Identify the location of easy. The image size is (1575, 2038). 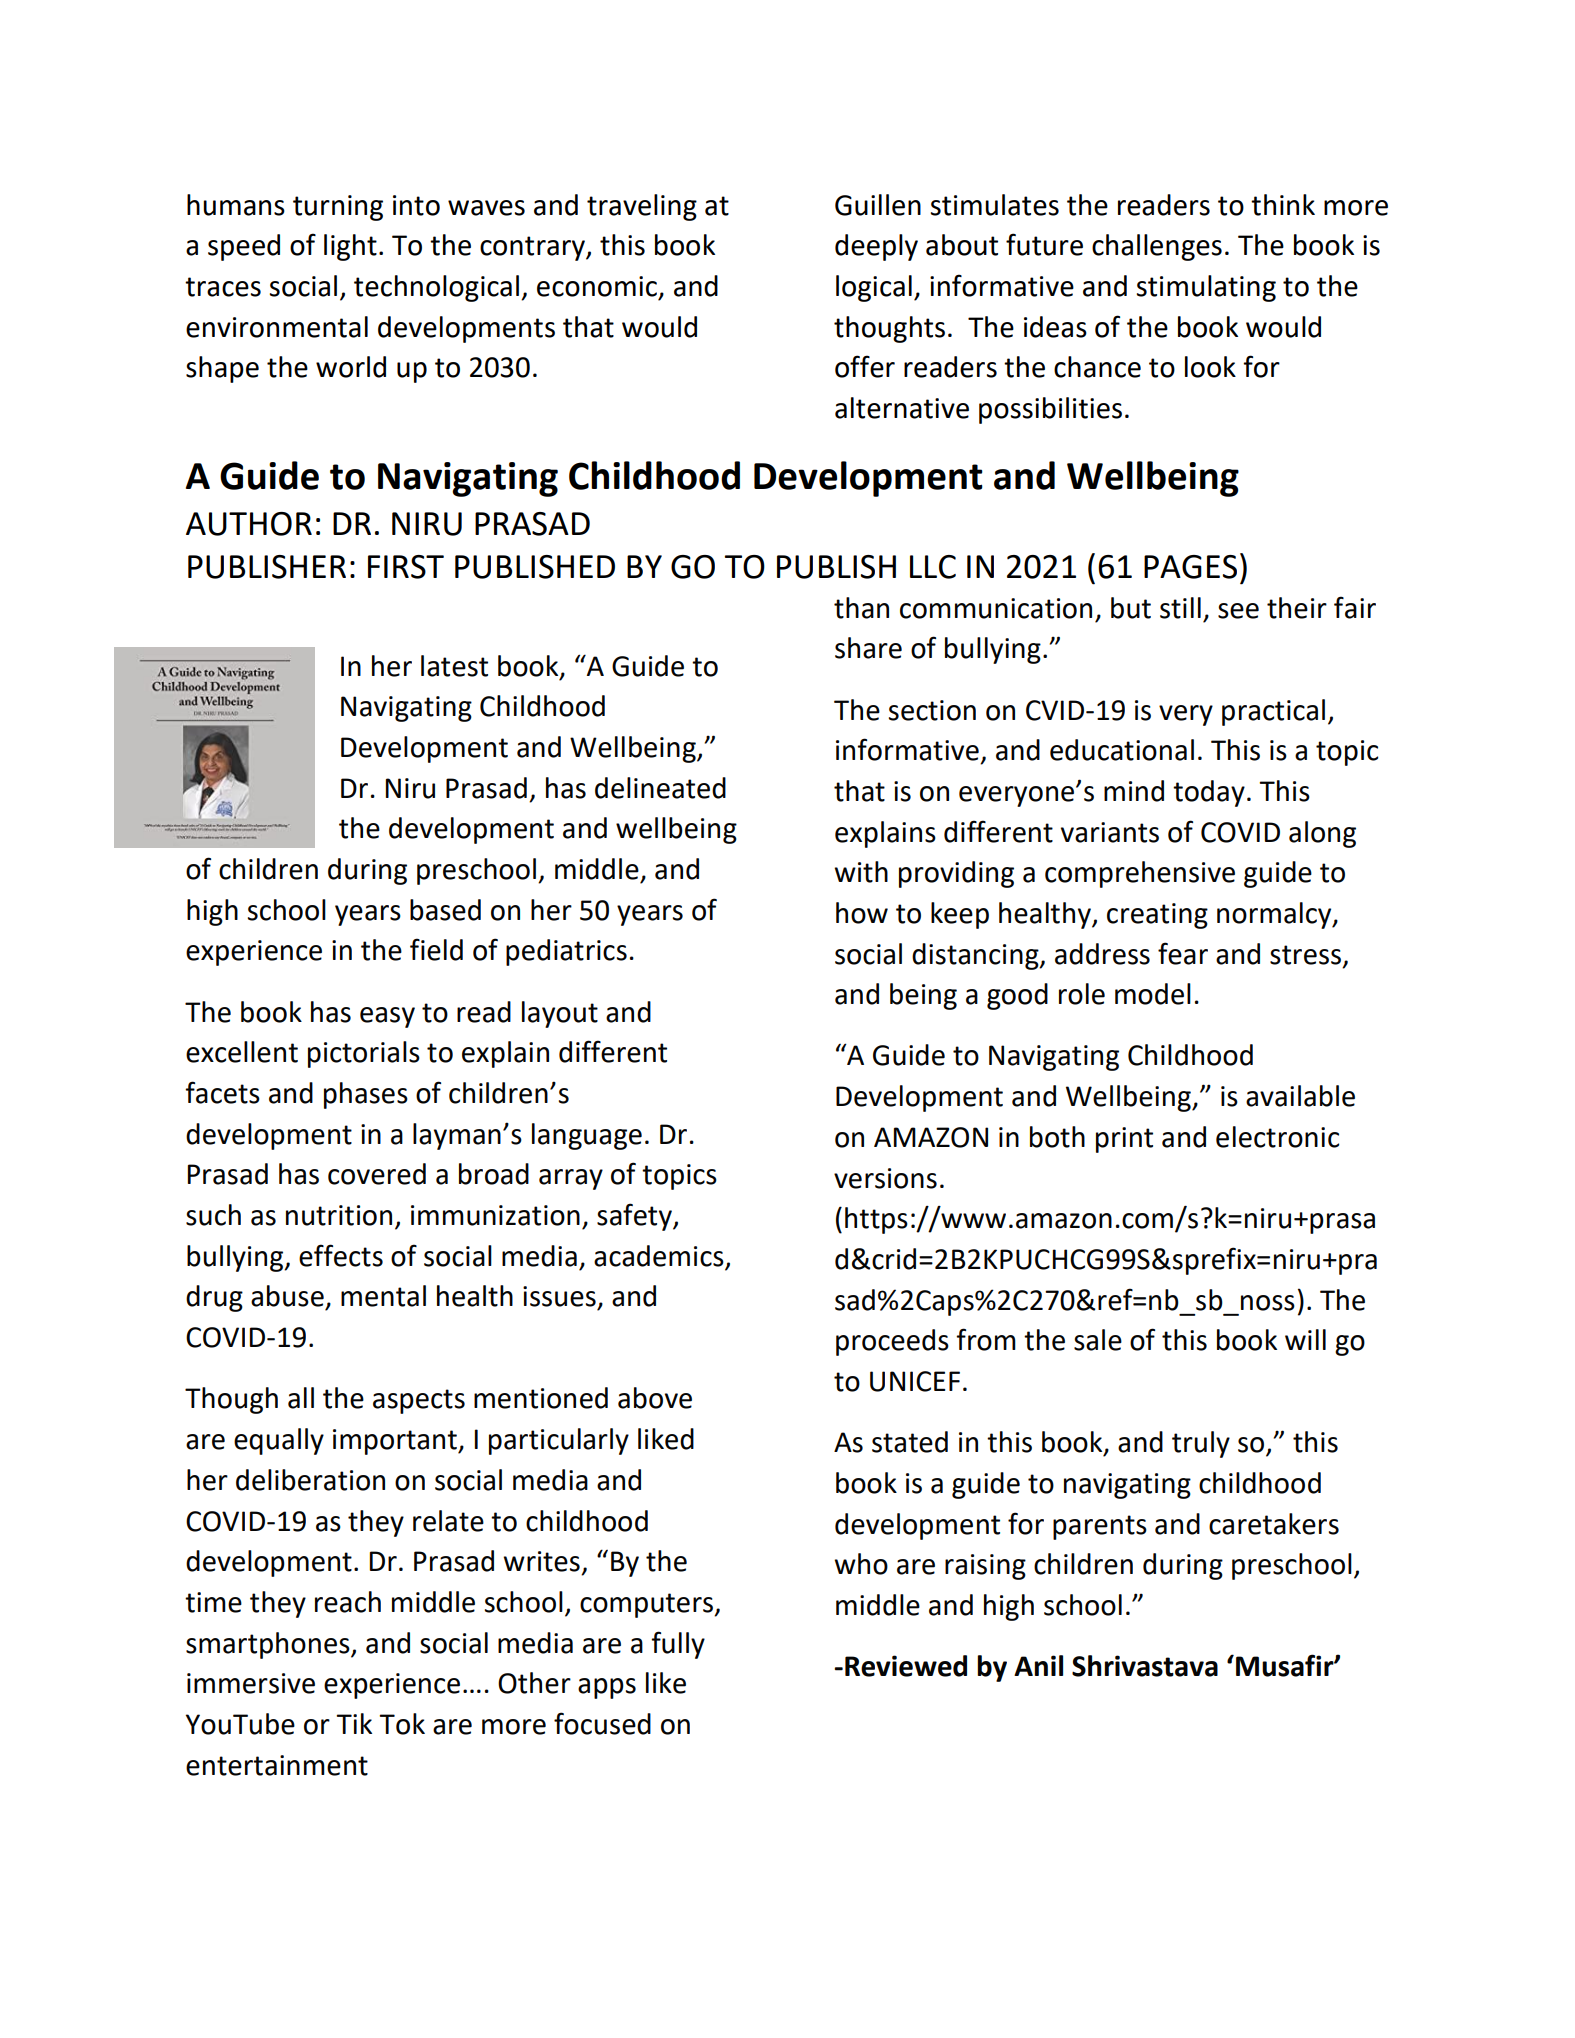
(387, 1017).
